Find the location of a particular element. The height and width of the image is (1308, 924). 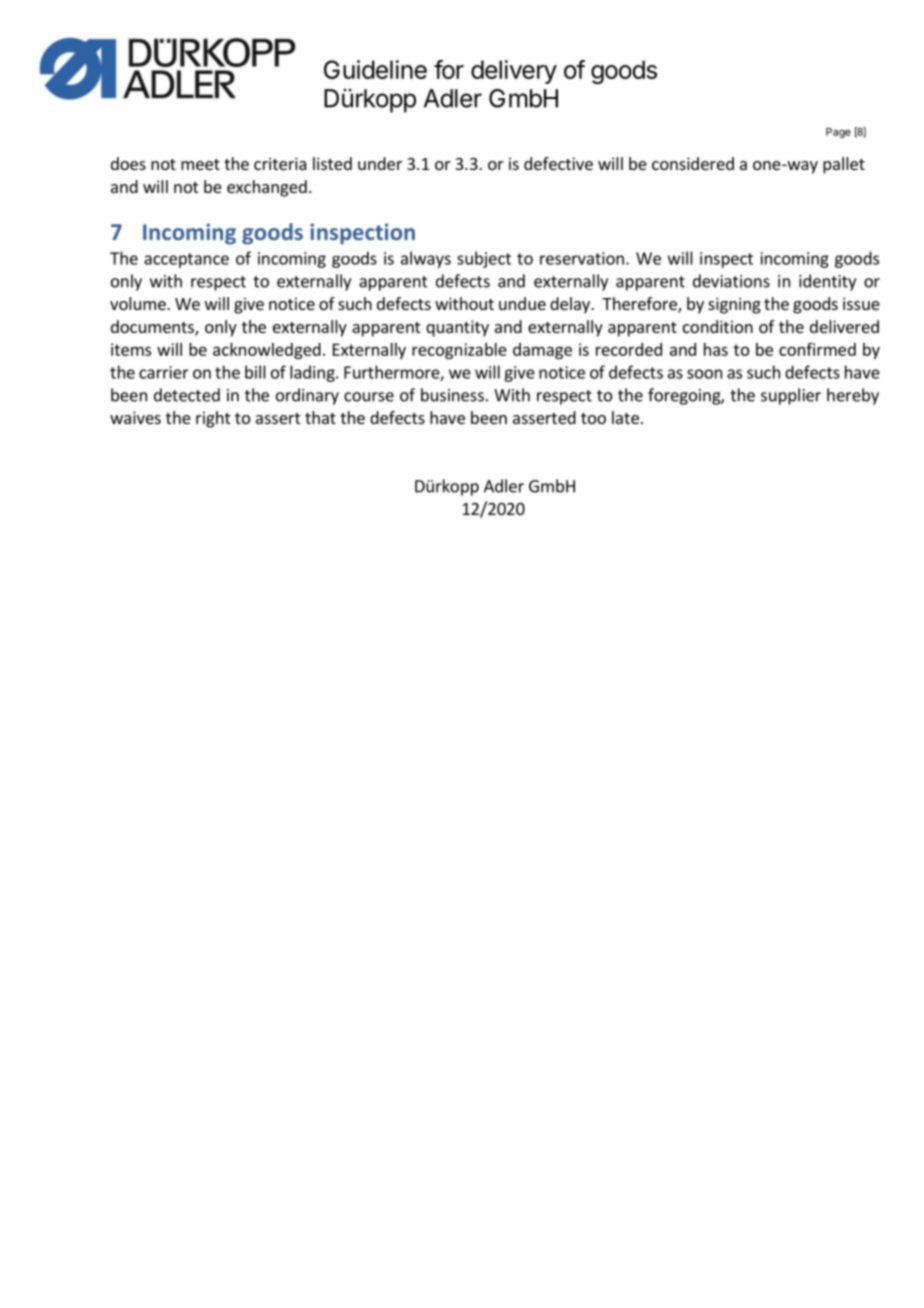

right is located at coordinates (213, 419).
